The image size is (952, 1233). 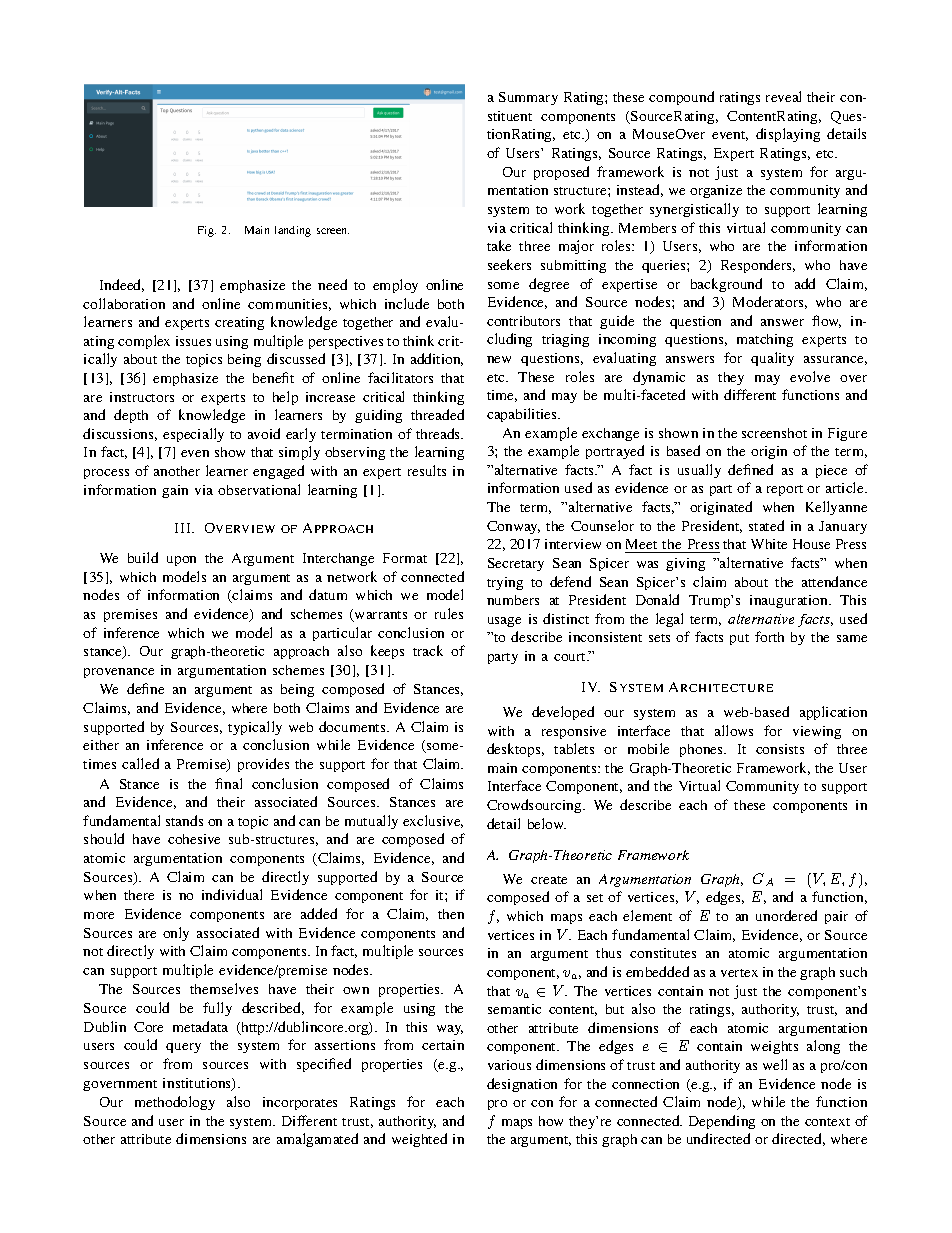 What do you see at coordinates (769, 636) in the screenshot?
I see `forth` at bounding box center [769, 636].
